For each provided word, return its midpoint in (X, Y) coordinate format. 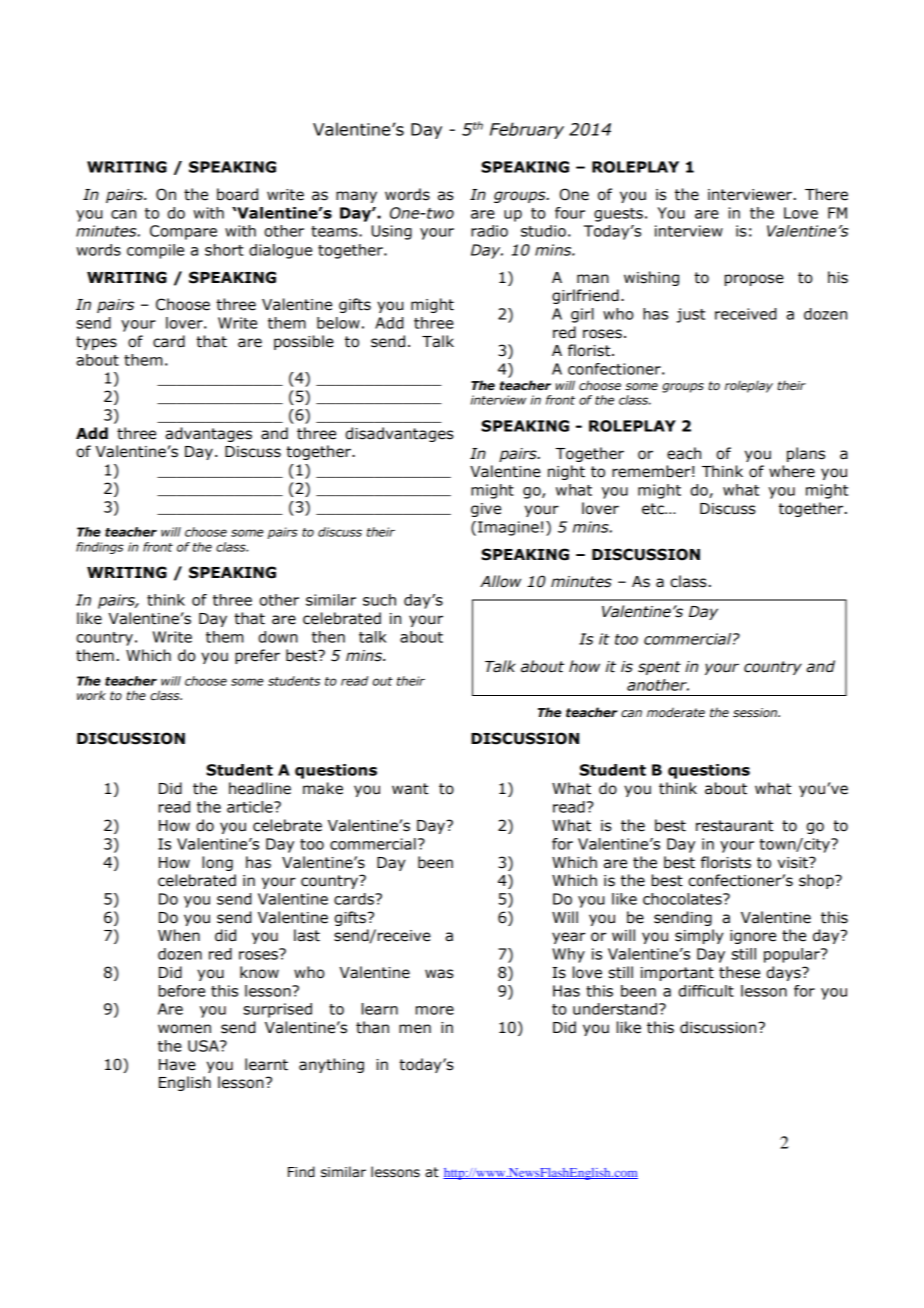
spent (659, 668)
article (251, 807)
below (338, 323)
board (237, 194)
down (278, 637)
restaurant (734, 826)
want (410, 789)
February (527, 130)
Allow (500, 581)
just (690, 315)
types (96, 343)
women (184, 1029)
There (826, 194)
